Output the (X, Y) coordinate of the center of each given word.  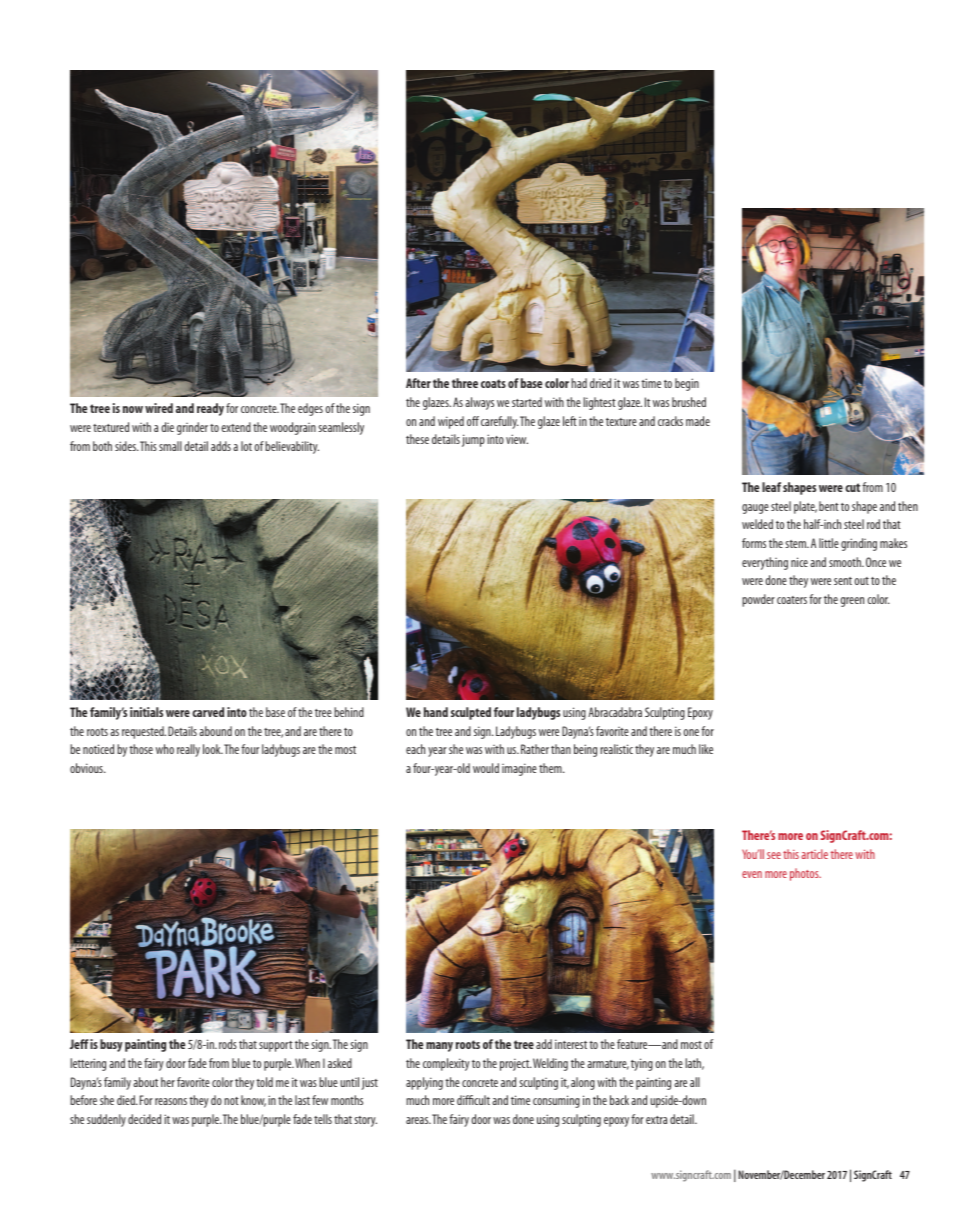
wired (159, 408)
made (698, 421)
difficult (473, 1100)
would (486, 768)
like (706, 749)
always (479, 403)
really (188, 750)
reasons (171, 1101)
